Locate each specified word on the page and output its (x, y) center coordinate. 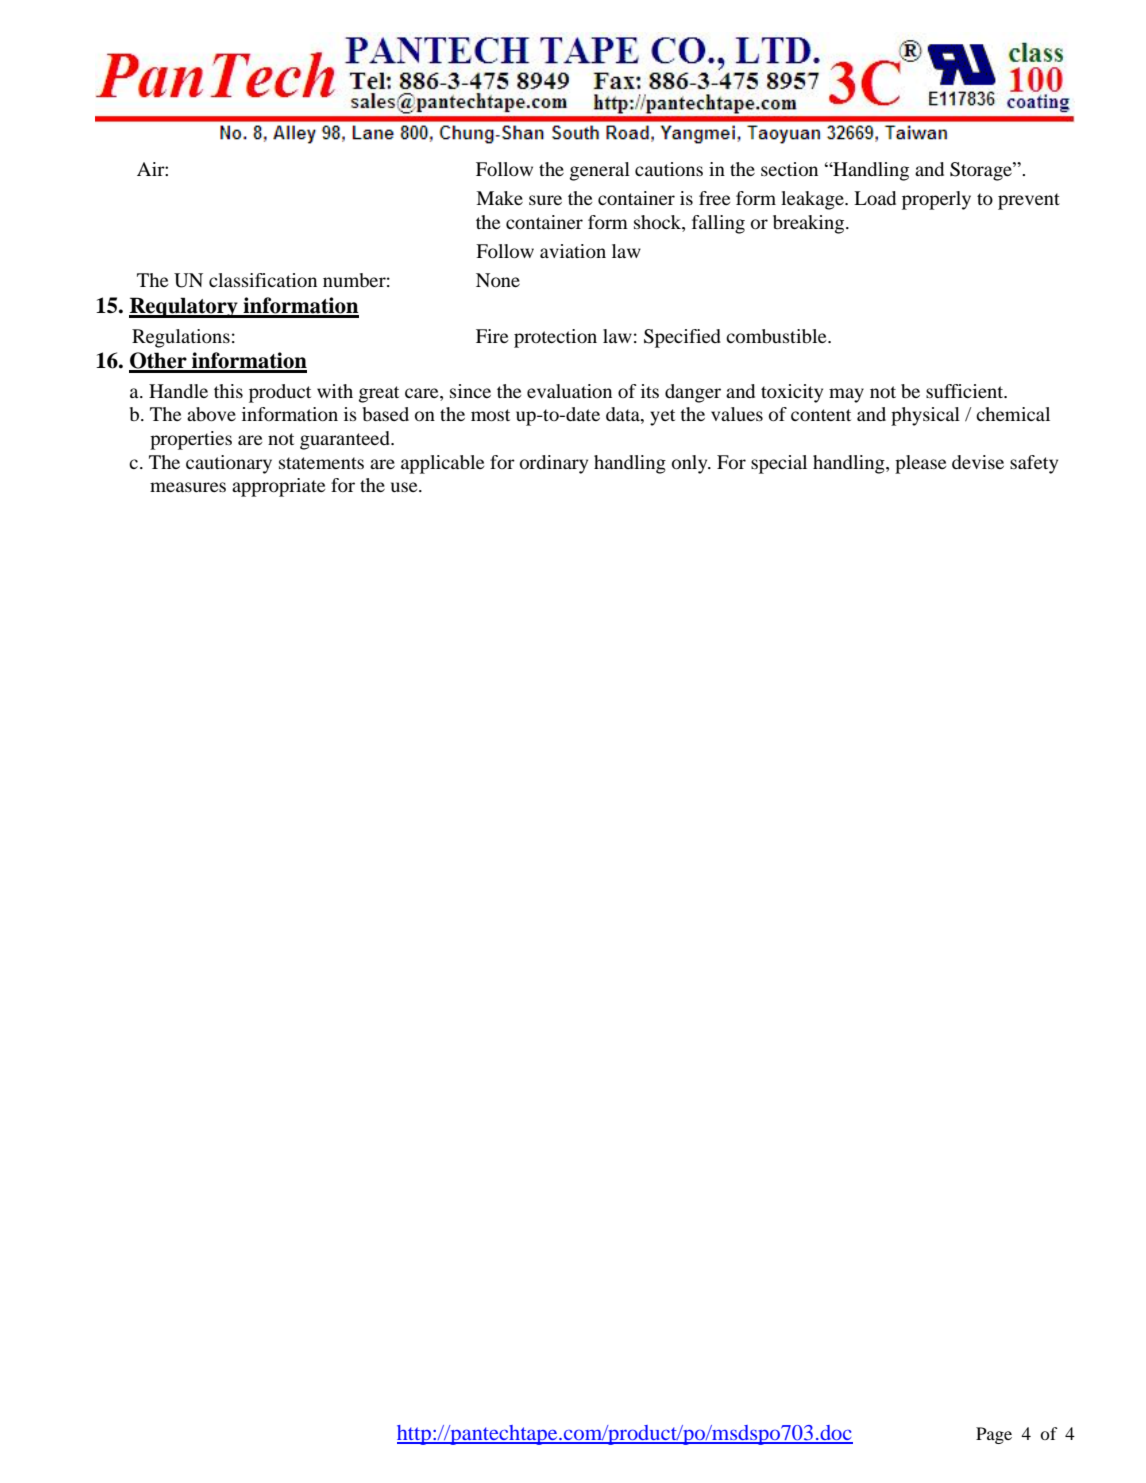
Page (994, 1435)
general (600, 171)
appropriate (278, 487)
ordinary (554, 464)
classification (263, 280)
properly (936, 200)
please (920, 464)
